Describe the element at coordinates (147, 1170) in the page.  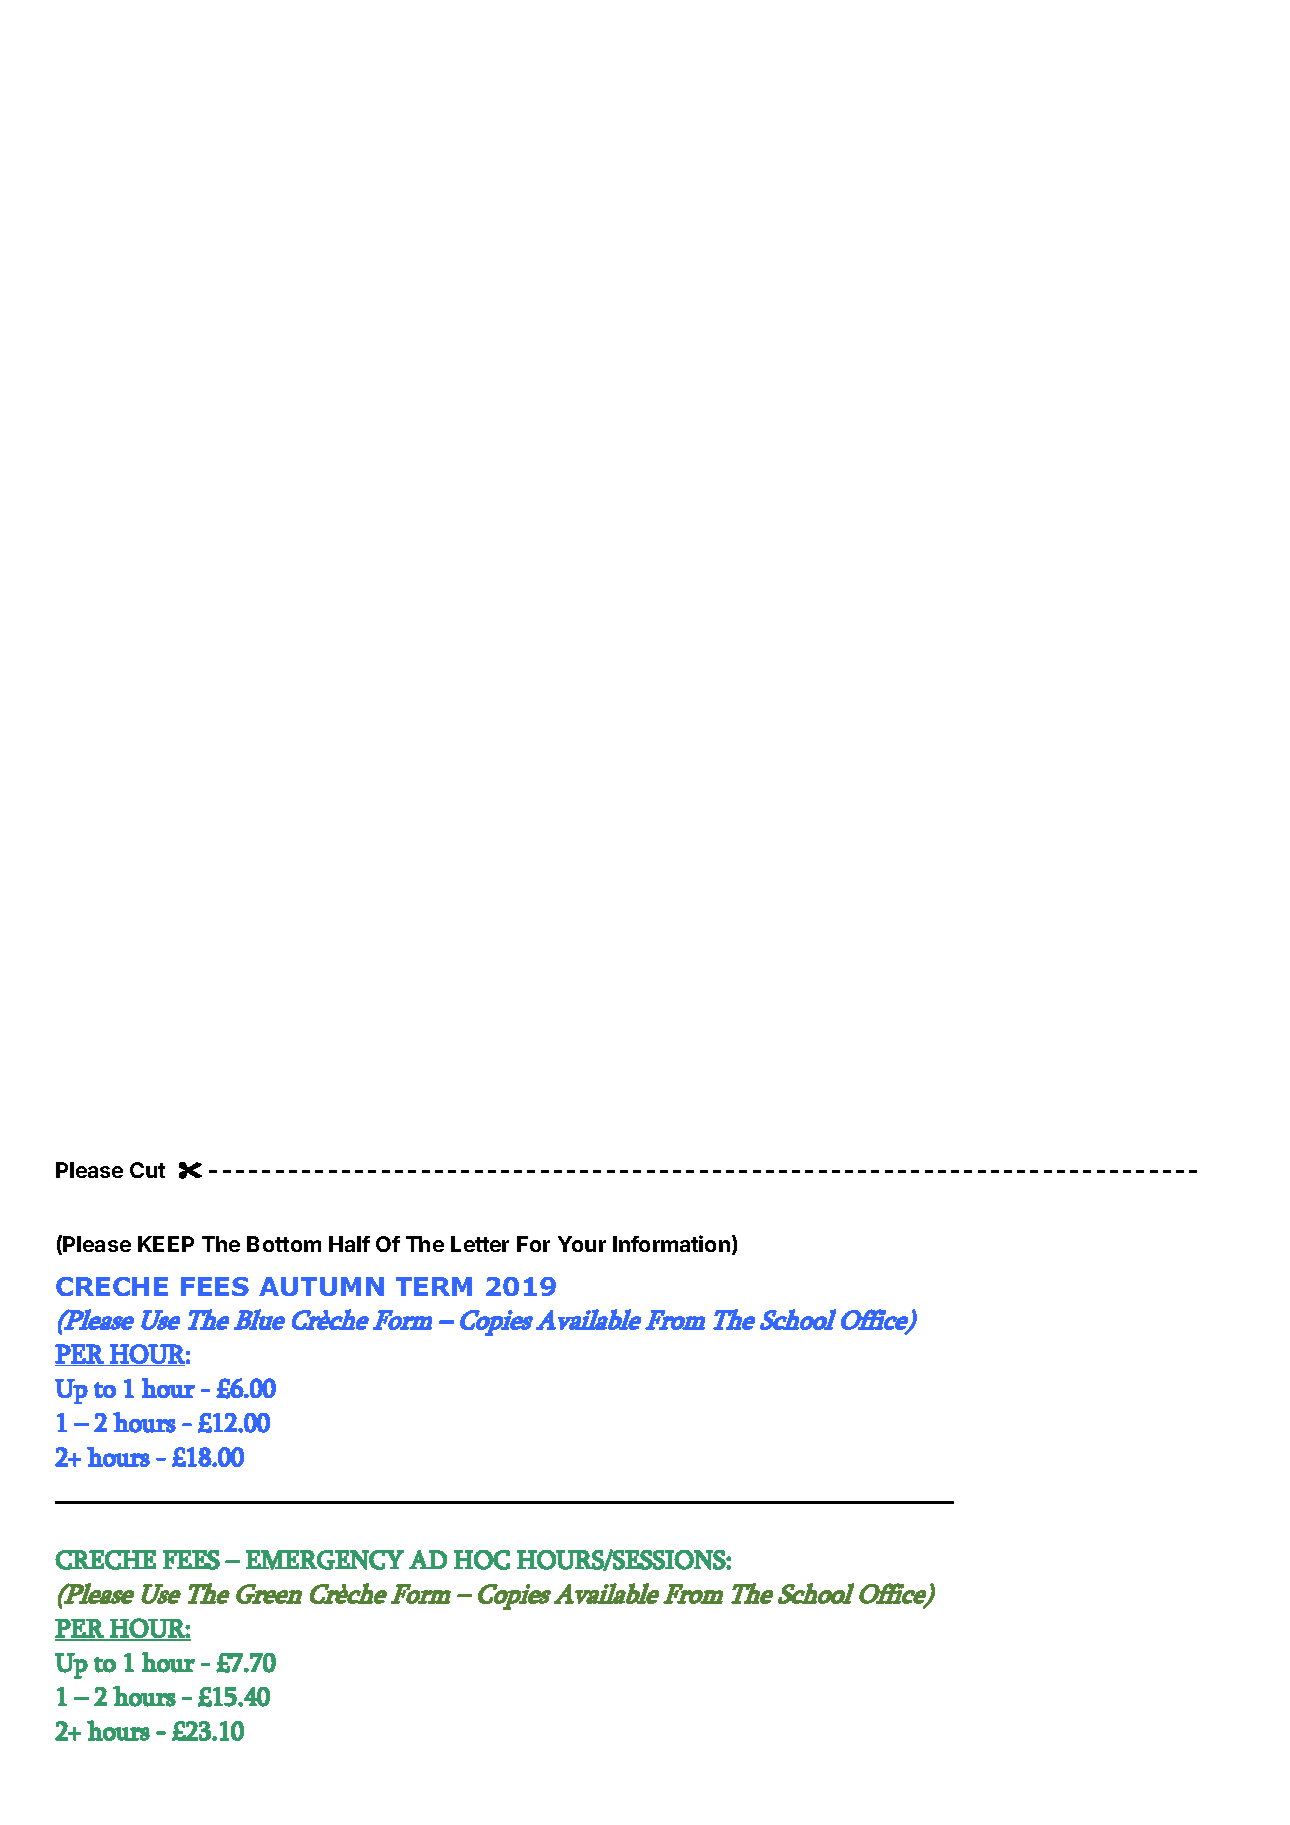
I see `Cut` at that location.
